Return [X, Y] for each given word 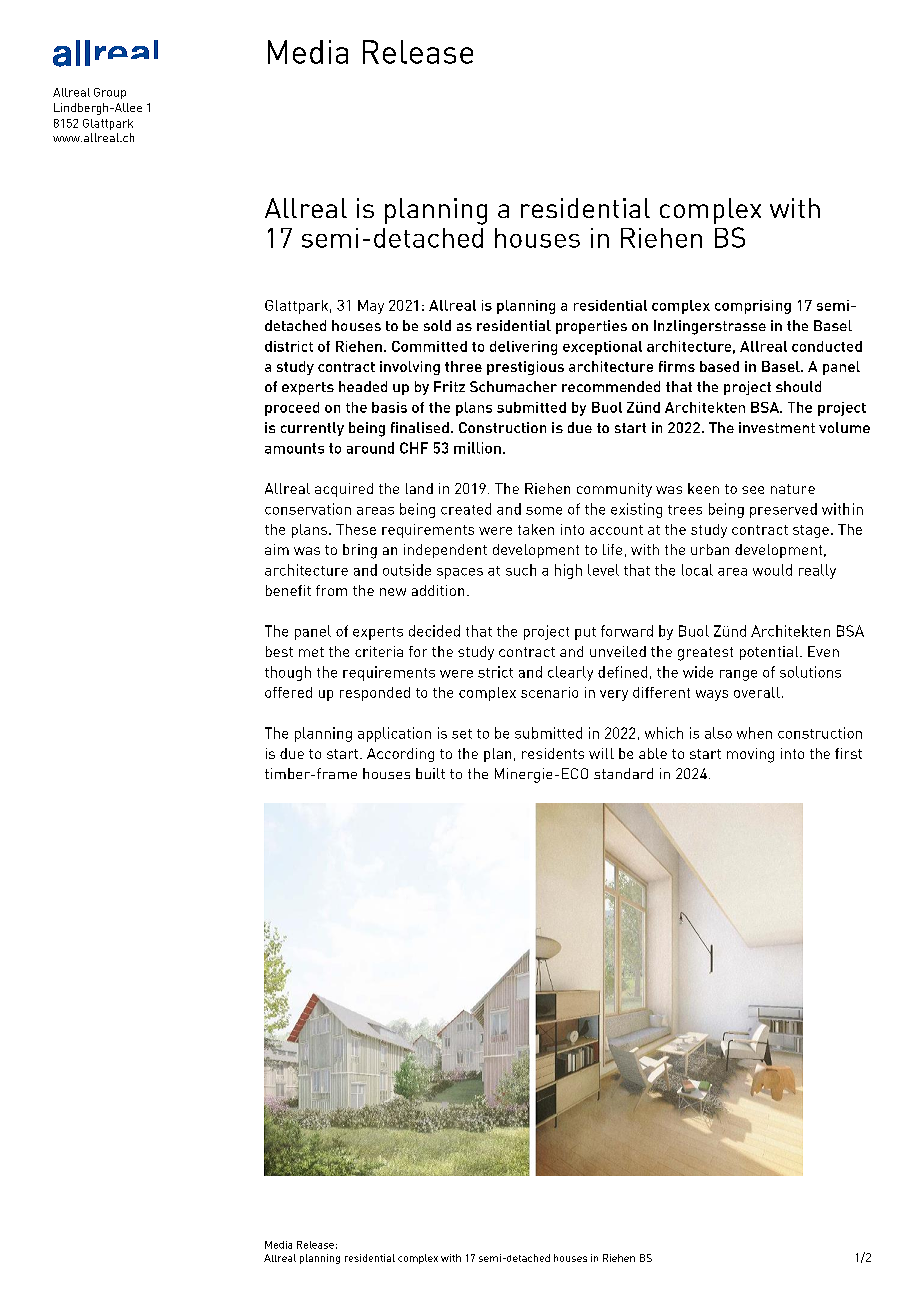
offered [288, 692]
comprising [753, 307]
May [371, 307]
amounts [294, 448]
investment [777, 427]
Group [110, 93]
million [477, 448]
